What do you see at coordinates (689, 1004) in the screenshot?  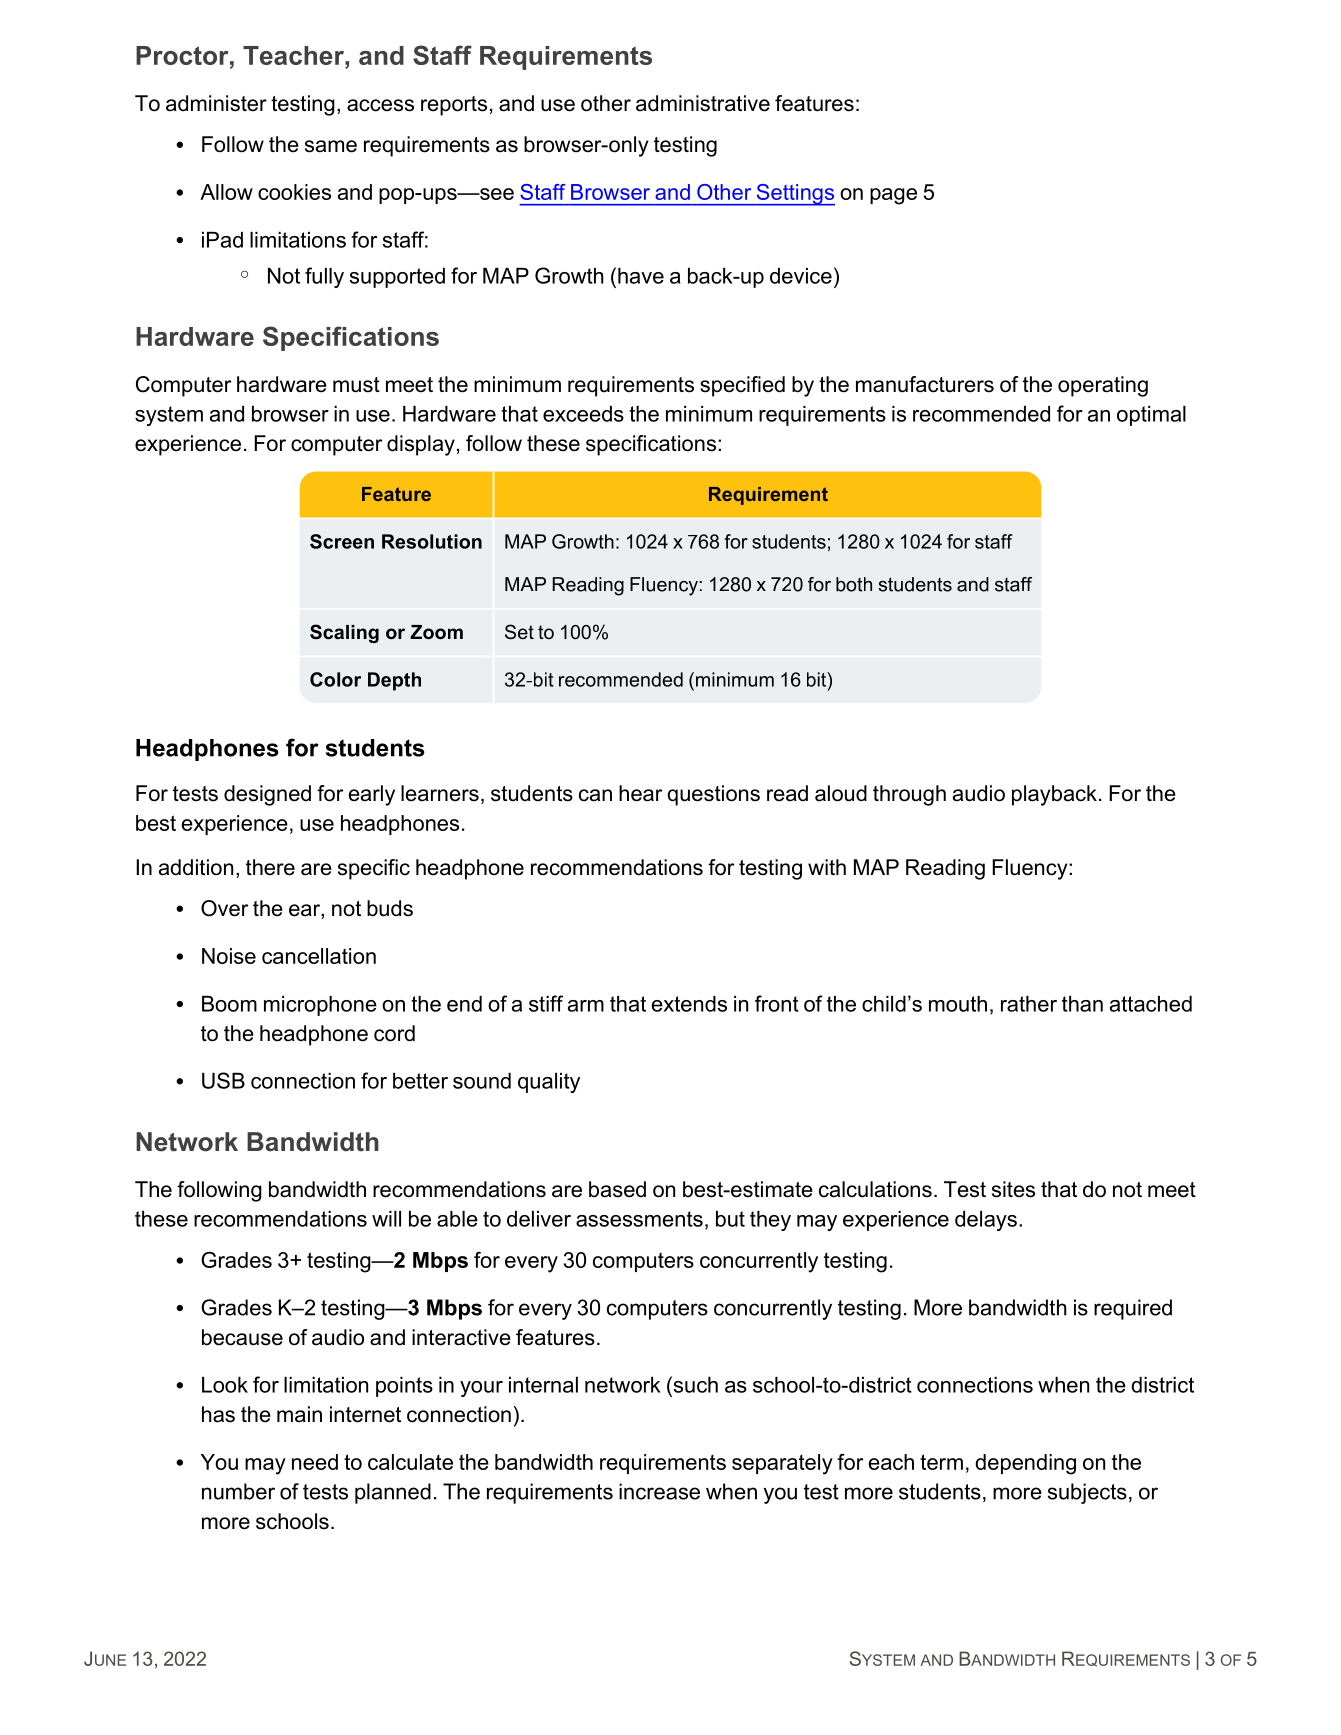 I see `extends` at bounding box center [689, 1004].
